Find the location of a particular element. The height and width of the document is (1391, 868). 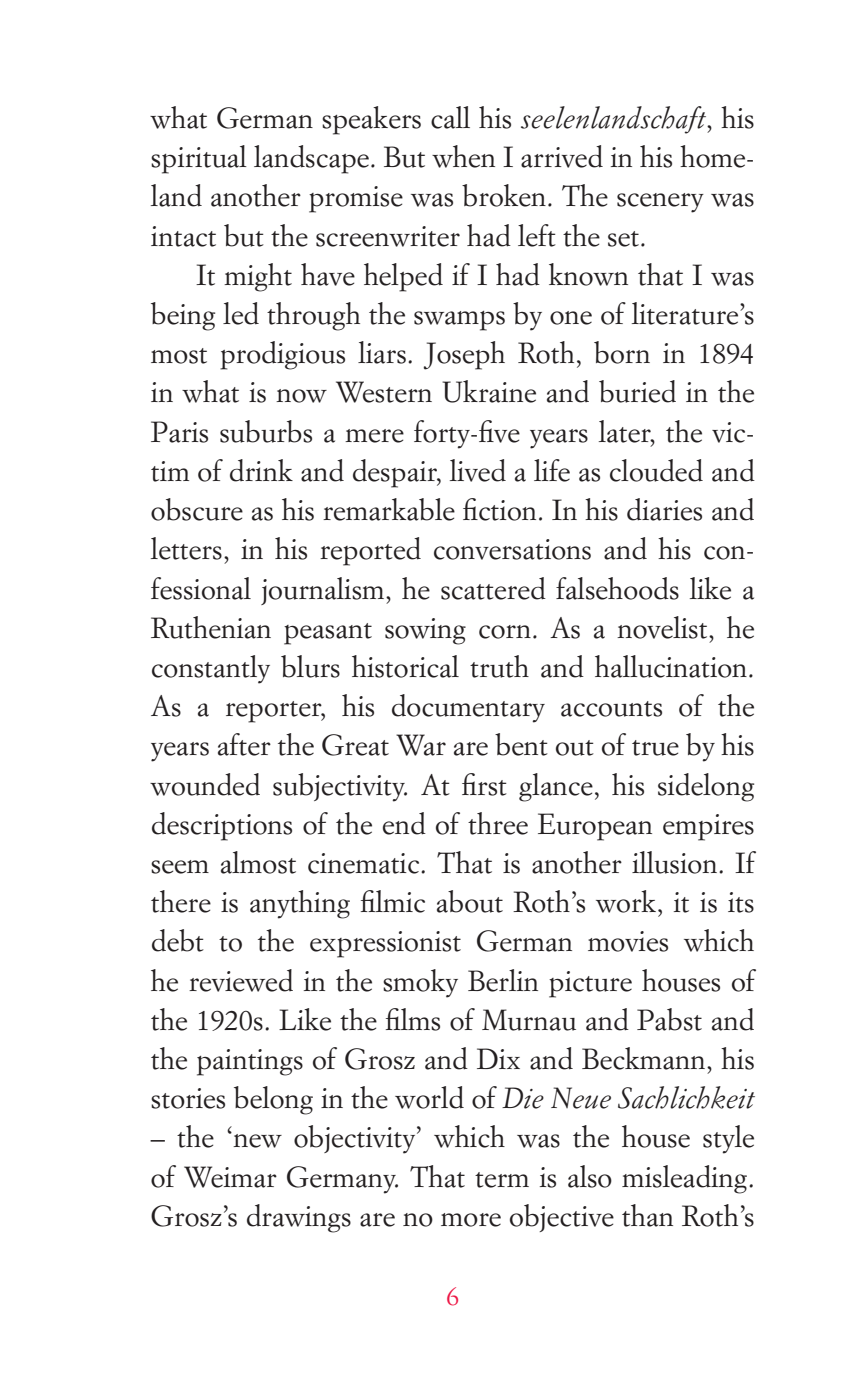

spiritual is located at coordinates (199, 159).
